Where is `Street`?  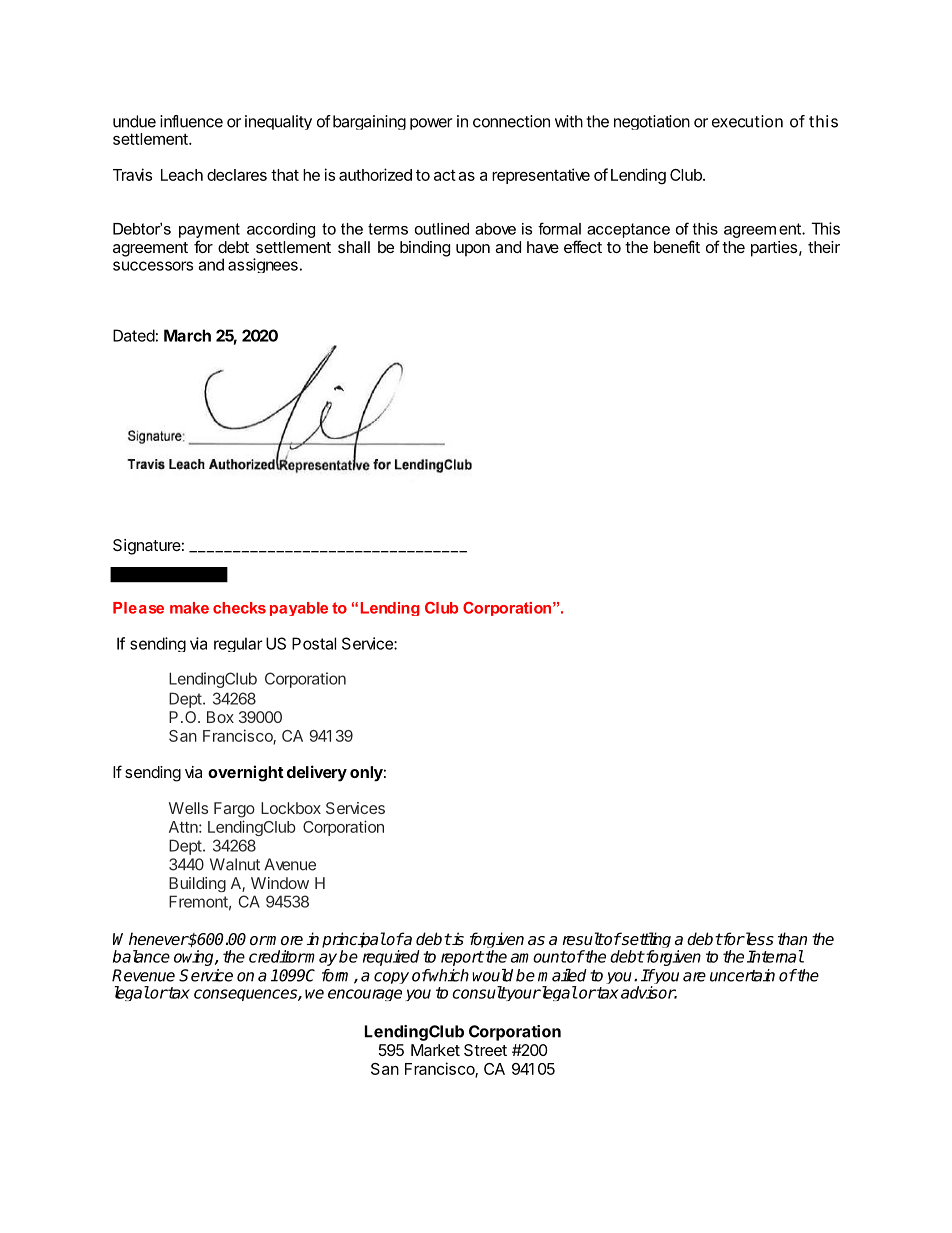 Street is located at coordinates (485, 1050).
